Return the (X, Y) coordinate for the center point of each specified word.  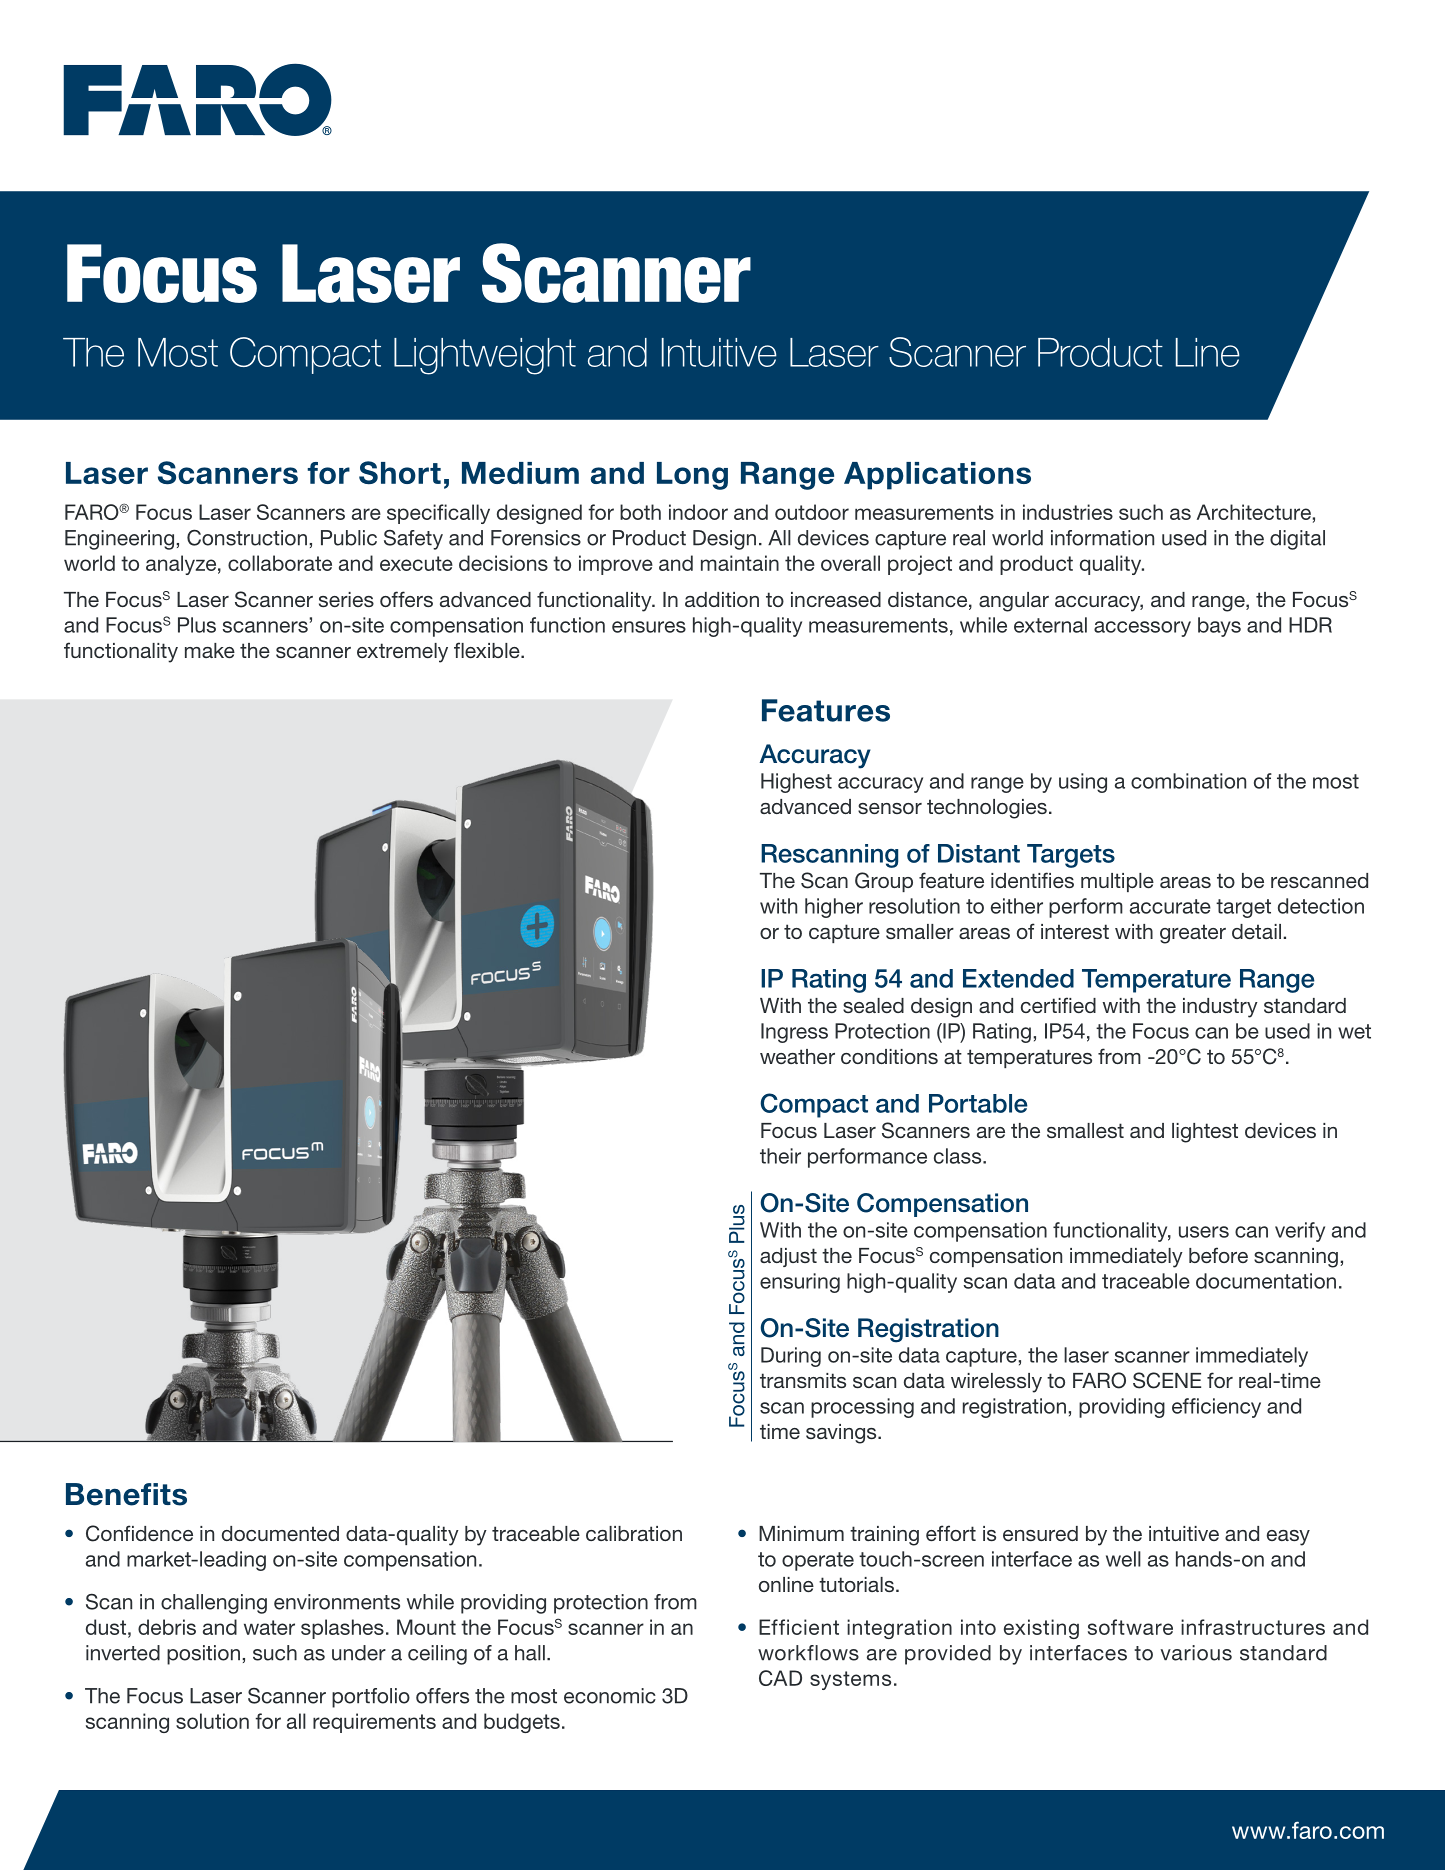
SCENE (1167, 1380)
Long (692, 476)
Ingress (794, 1033)
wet (1354, 1031)
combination (1188, 781)
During (791, 1357)
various (1196, 1653)
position (203, 1655)
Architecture (1254, 512)
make (210, 650)
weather (797, 1056)
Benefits (126, 1494)
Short (400, 473)
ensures (649, 627)
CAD (780, 1678)
